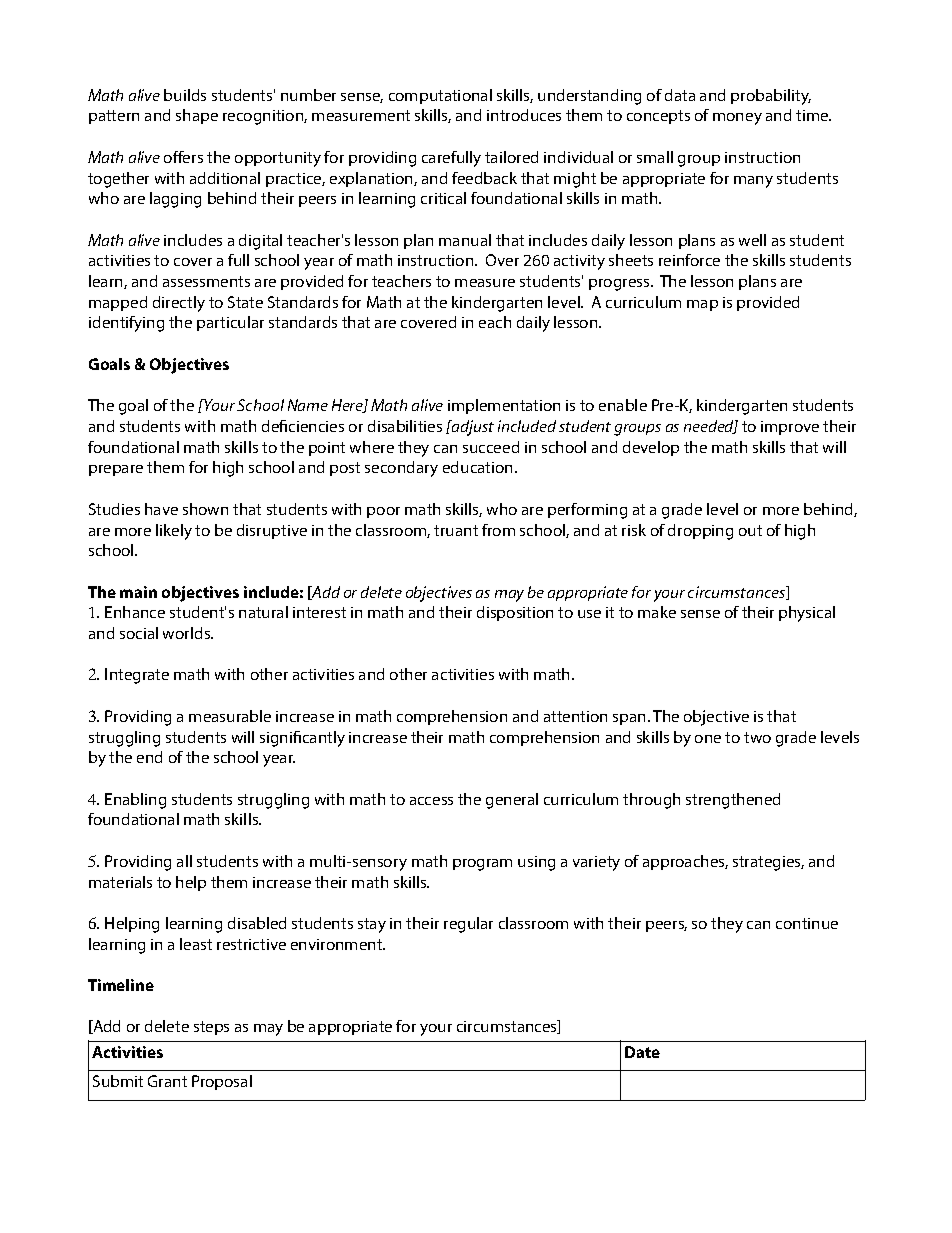 The image size is (952, 1233). What do you see at coordinates (440, 96) in the document?
I see `computational` at bounding box center [440, 96].
